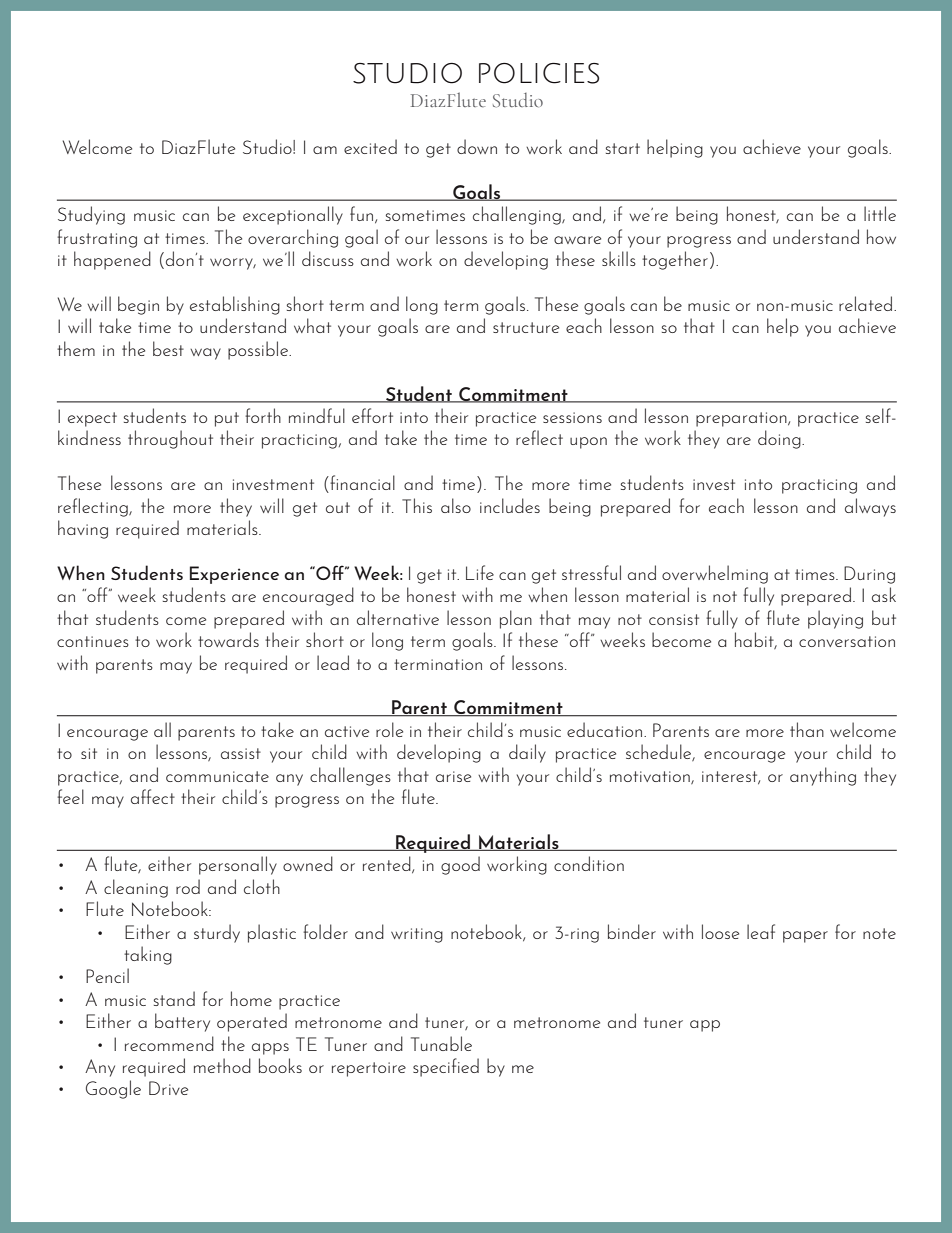  Describe the element at coordinates (217, 776) in the document. I see `communicate` at that location.
